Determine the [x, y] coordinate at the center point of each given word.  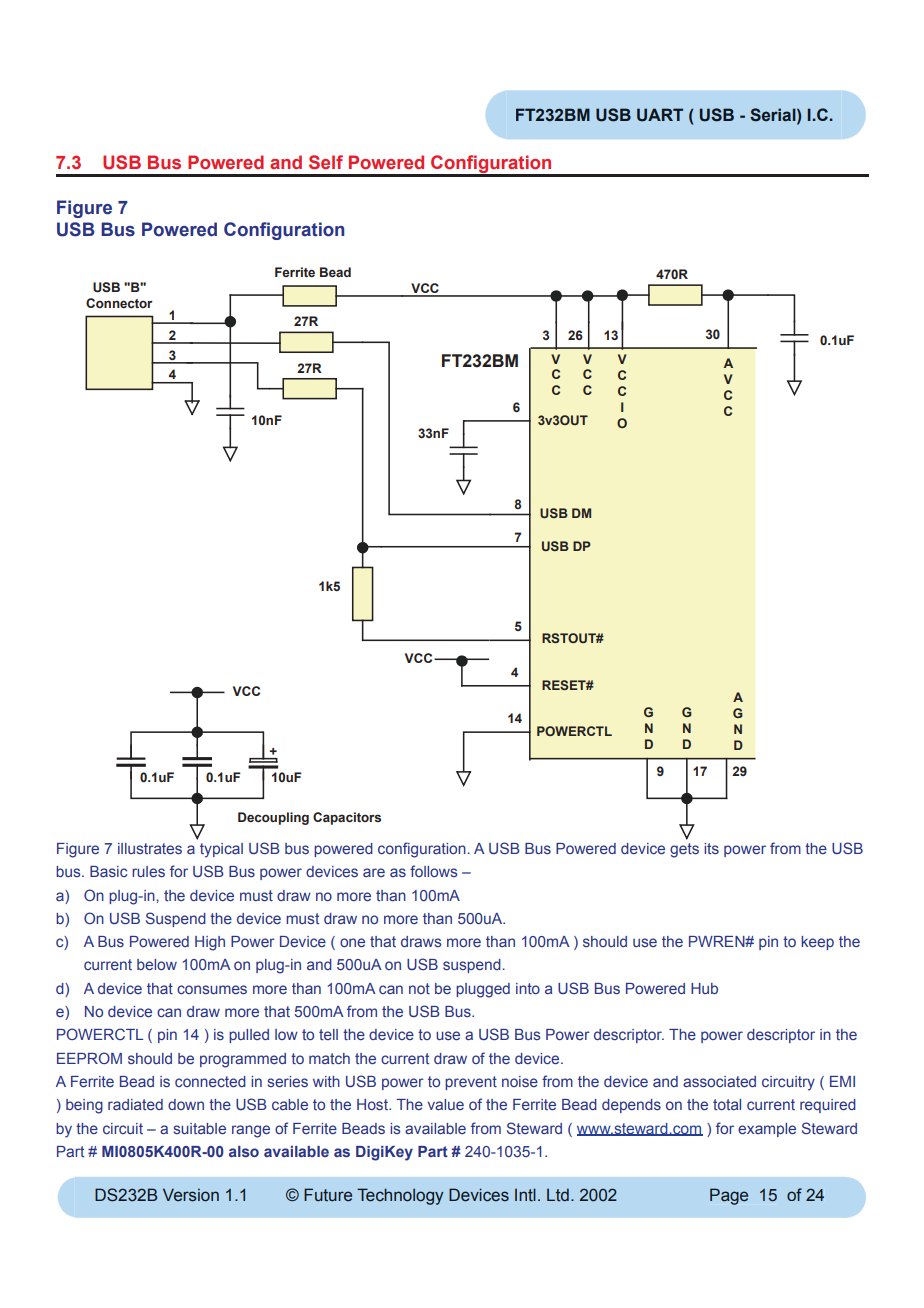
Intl [525, 1195]
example [767, 1130]
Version [191, 1195]
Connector [119, 303]
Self [326, 162]
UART [660, 115]
